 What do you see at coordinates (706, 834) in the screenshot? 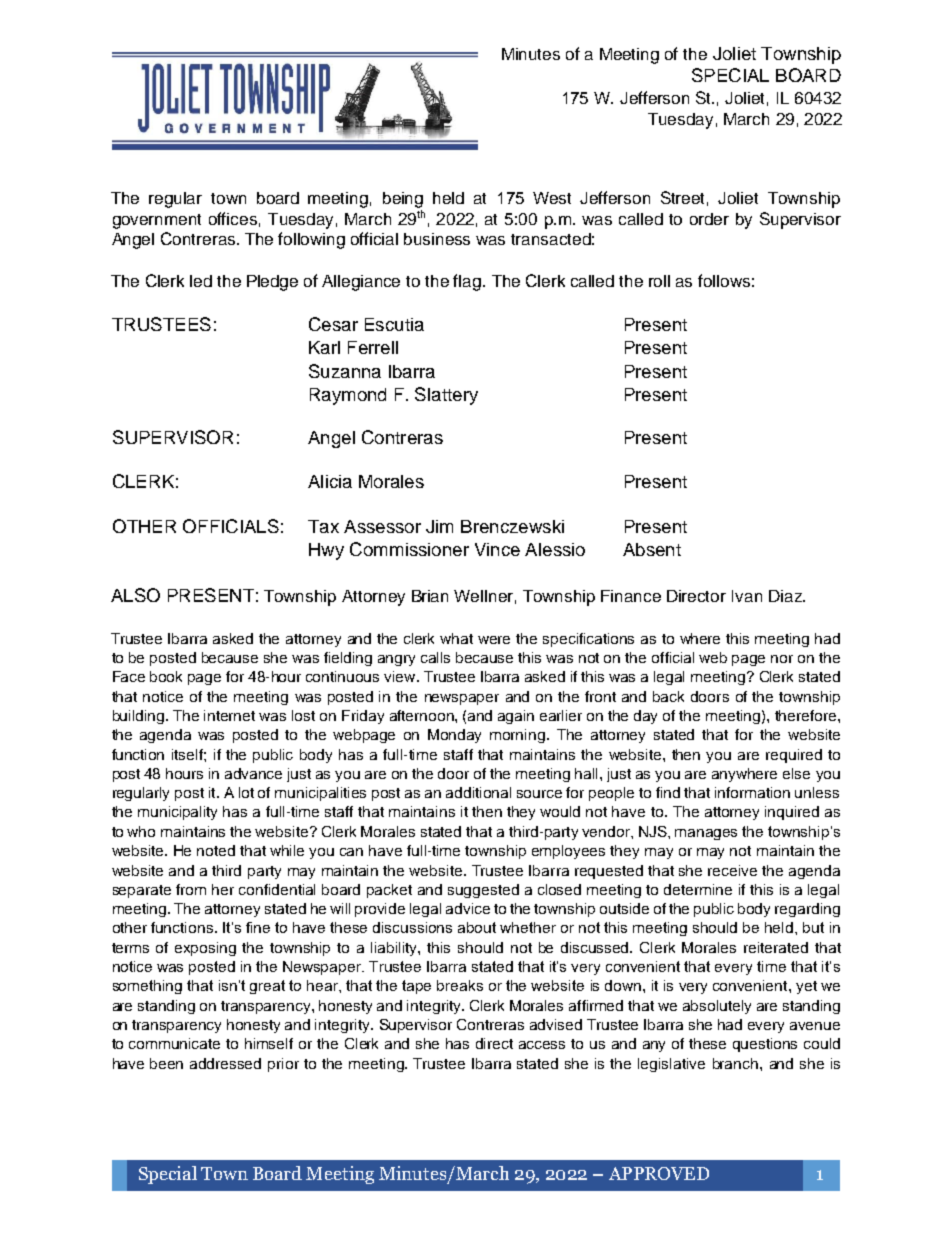
I see `manages` at bounding box center [706, 834].
